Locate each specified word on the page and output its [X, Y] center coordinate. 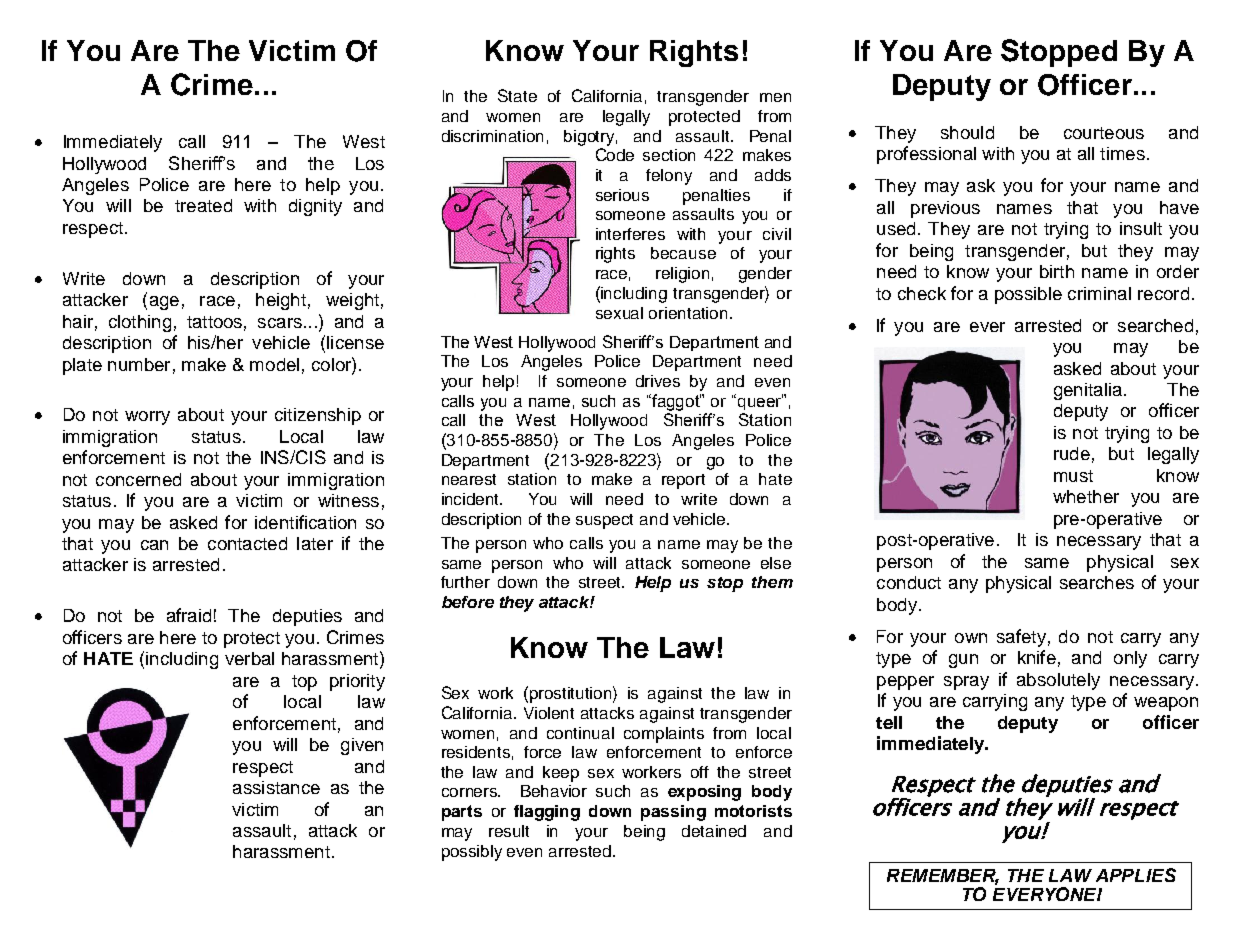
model [274, 364]
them [772, 582]
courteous [1104, 133]
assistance [276, 787]
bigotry [590, 138]
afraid [189, 615]
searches [1097, 582]
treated [203, 205]
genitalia [1088, 391]
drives [658, 381]
